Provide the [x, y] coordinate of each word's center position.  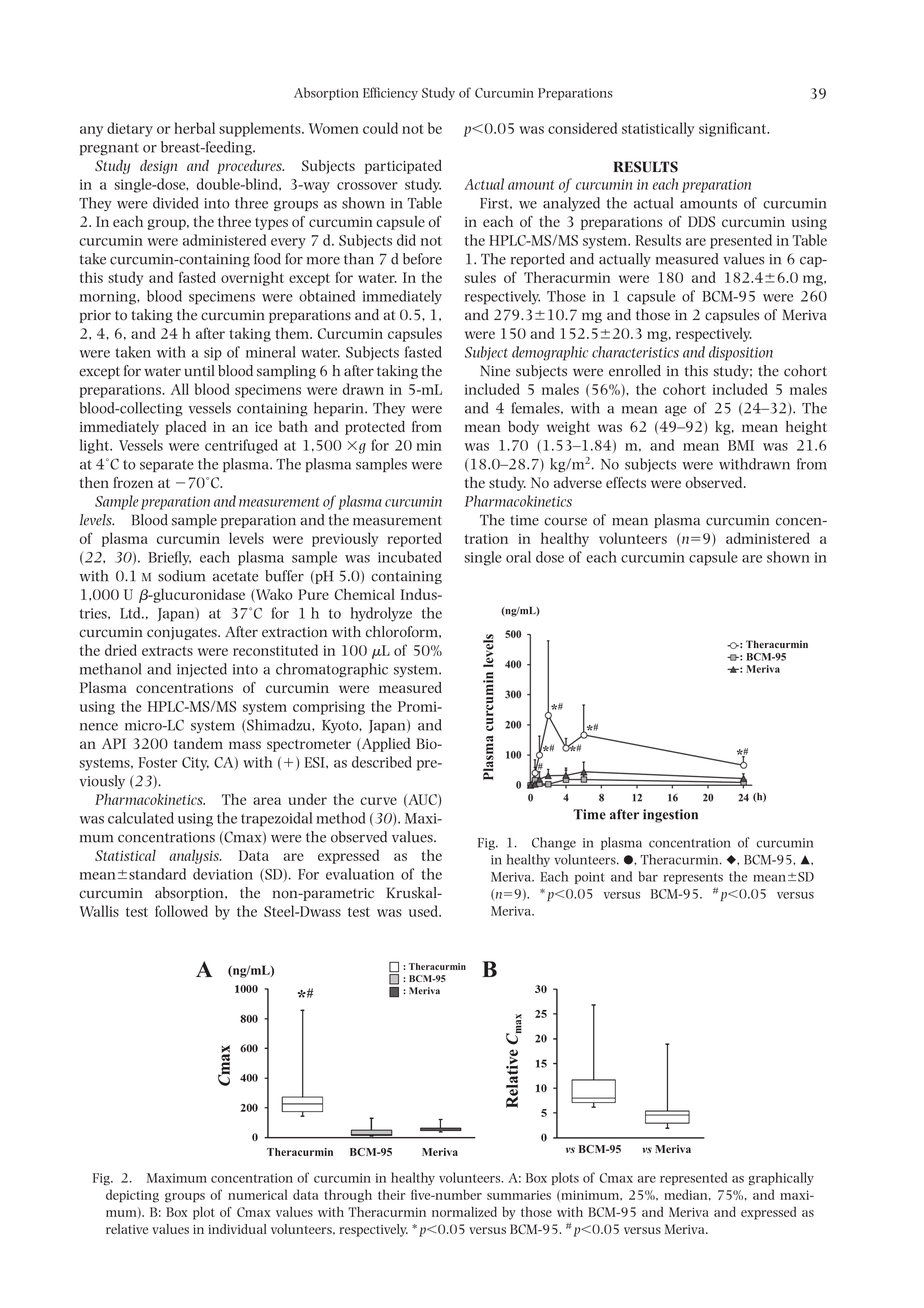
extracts [167, 651]
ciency [399, 94]
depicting [132, 1196]
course [565, 522]
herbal [194, 128]
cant [753, 129]
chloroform [403, 632]
